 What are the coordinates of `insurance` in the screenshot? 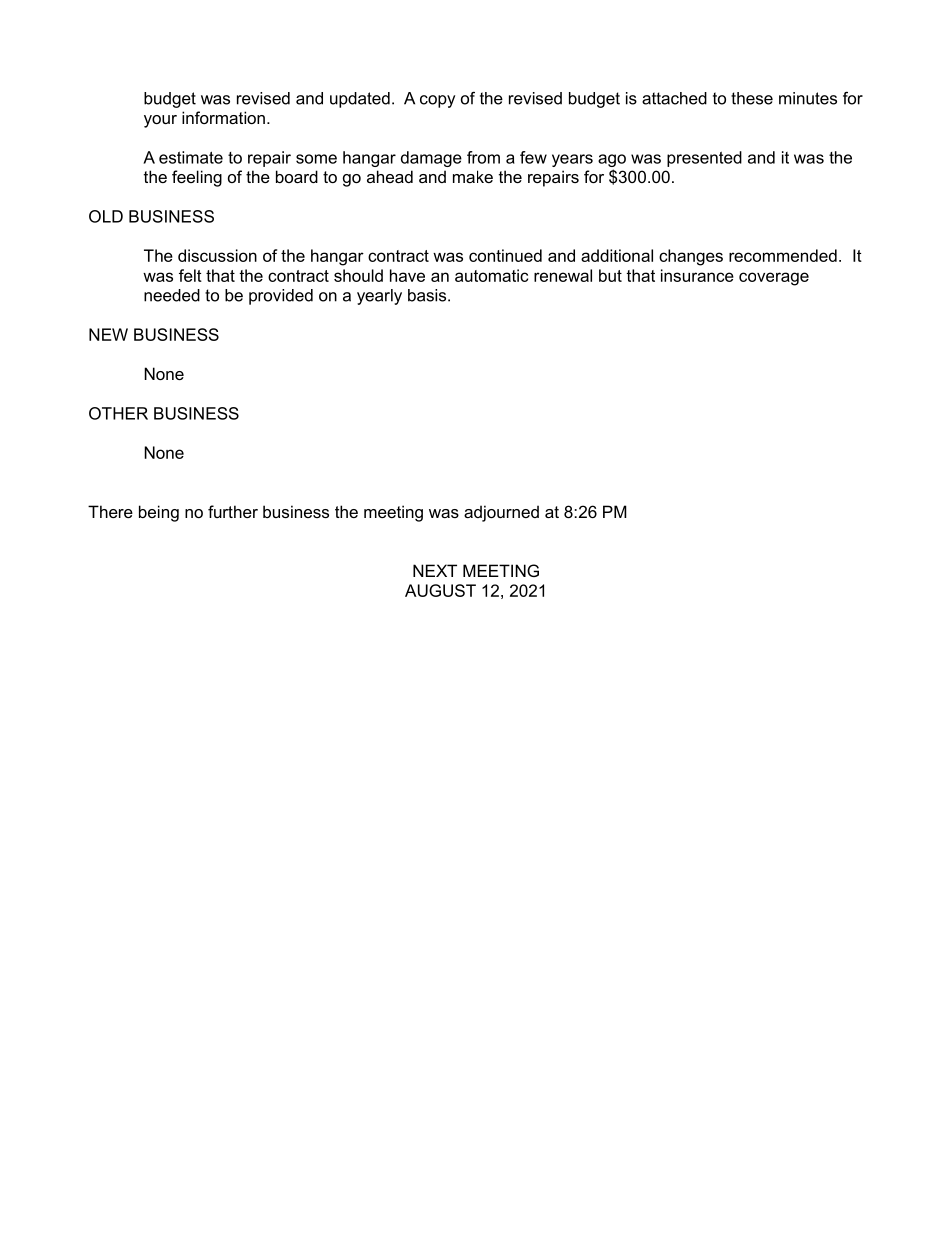 It's located at (697, 275).
